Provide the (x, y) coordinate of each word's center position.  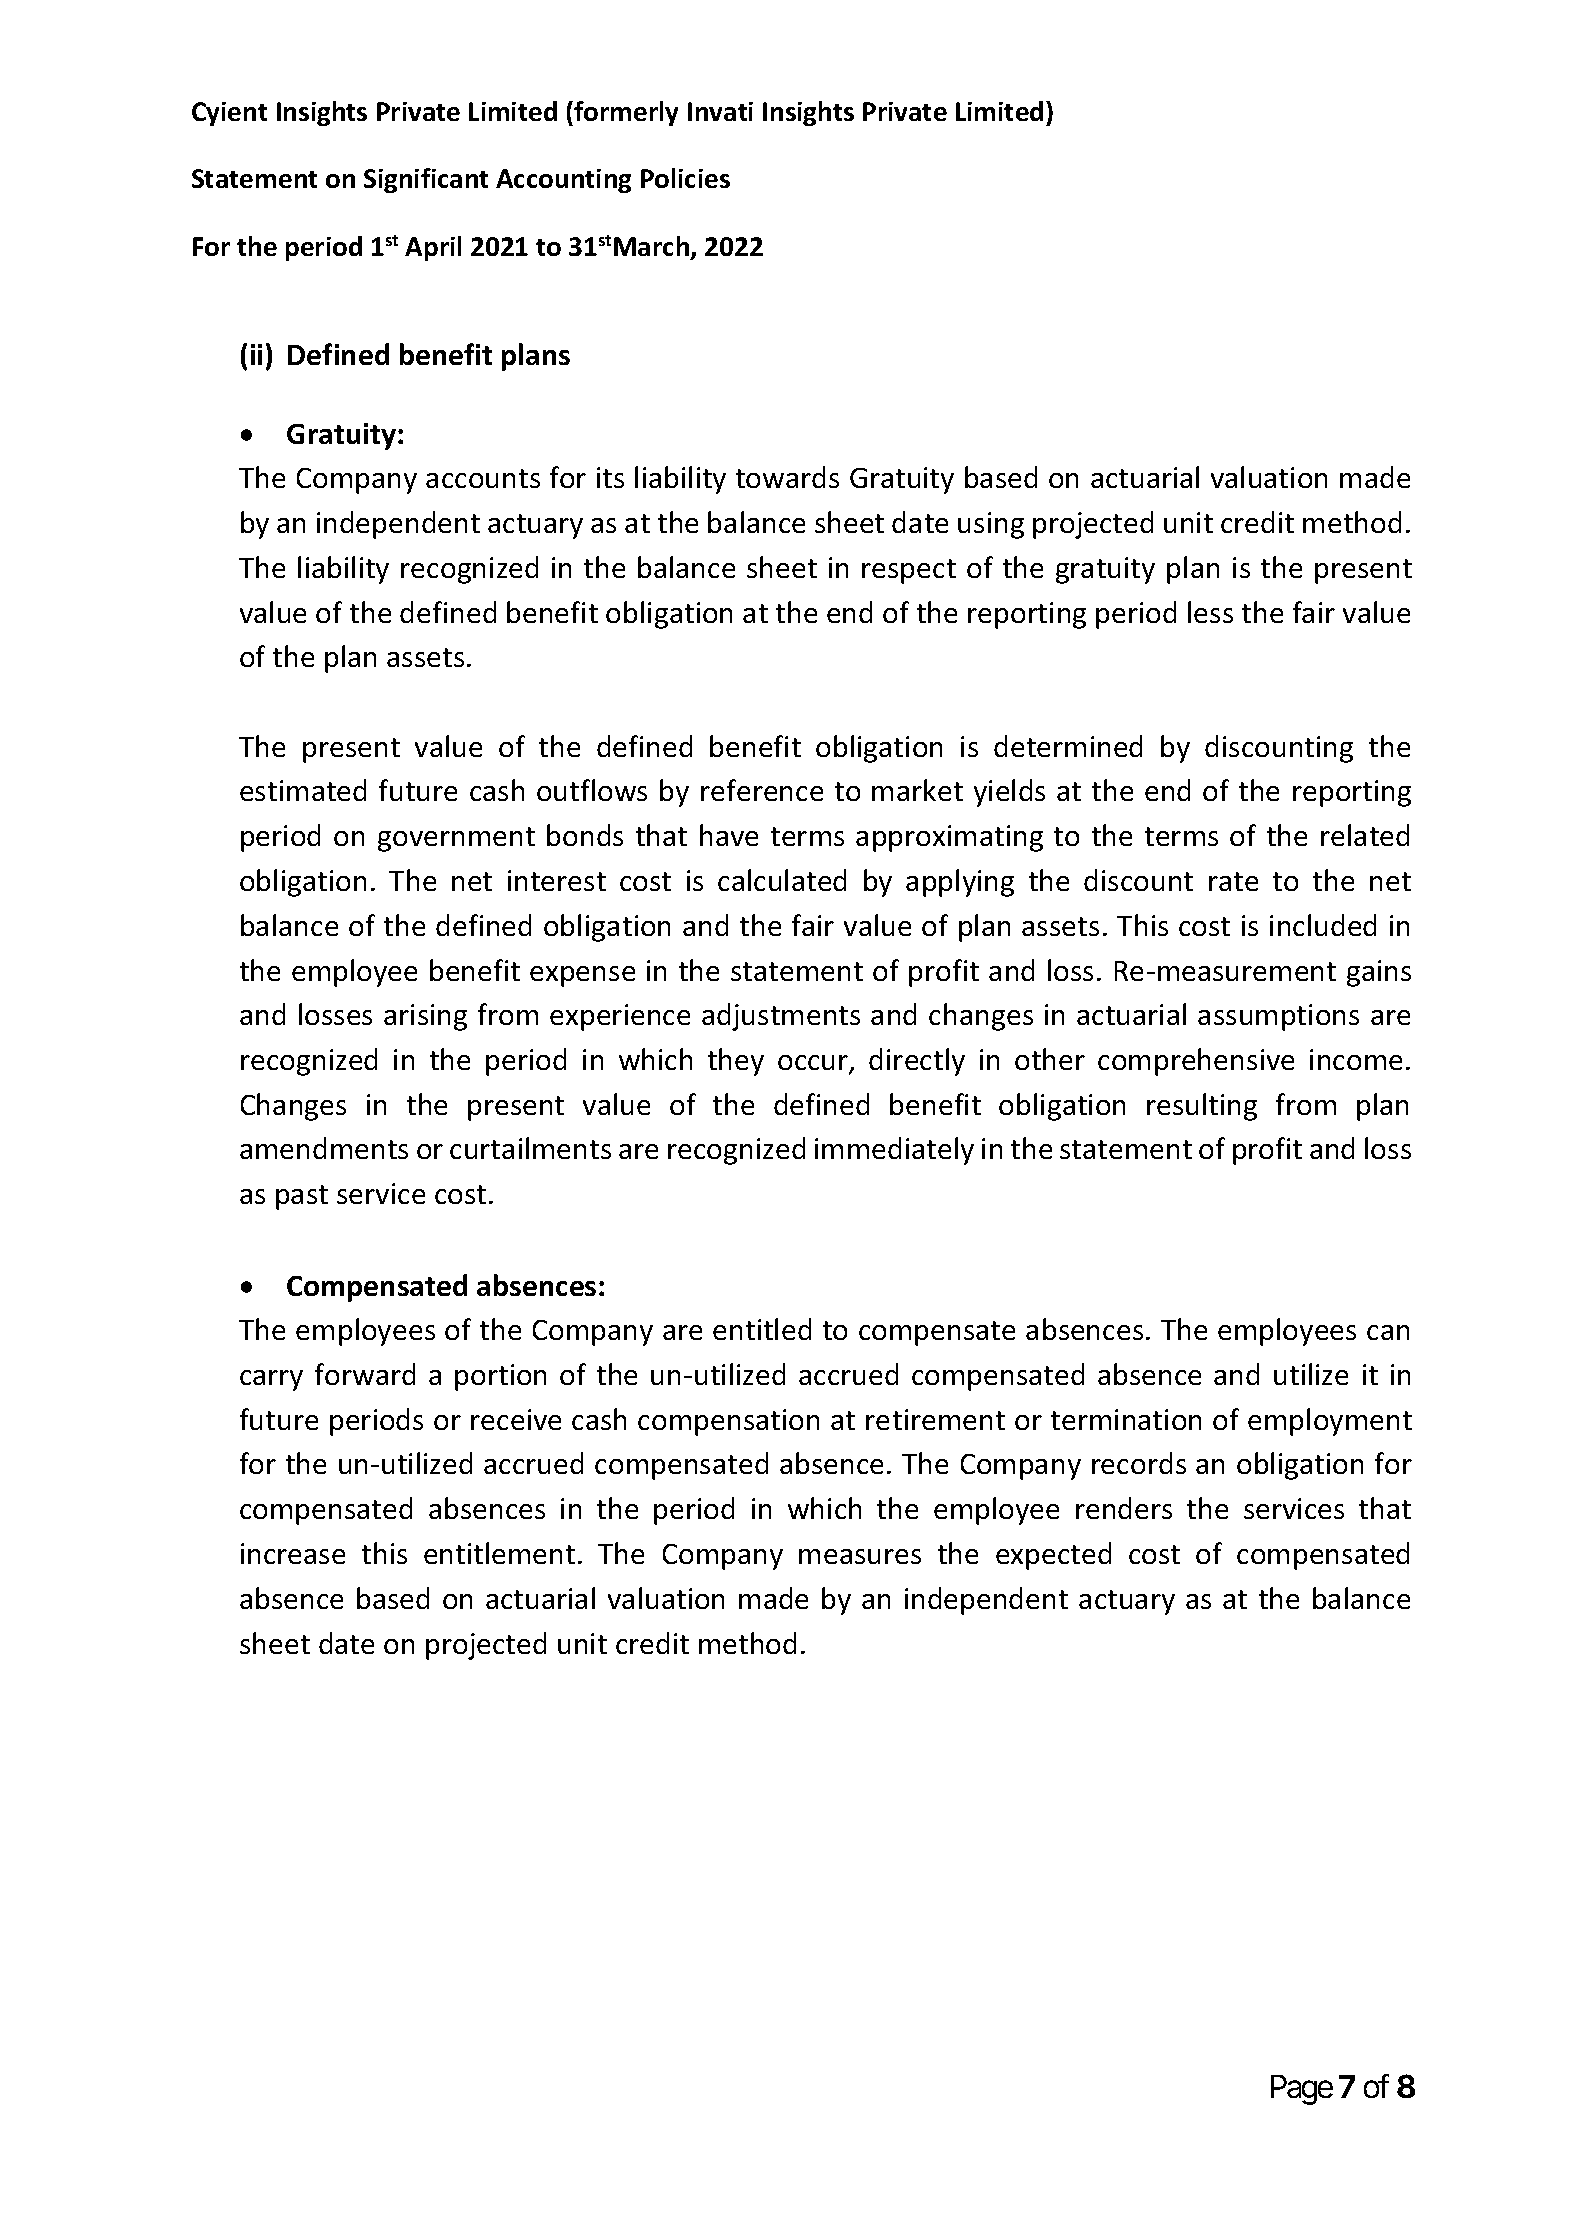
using (991, 525)
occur (814, 1064)
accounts (483, 478)
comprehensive (1196, 1062)
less (1210, 612)
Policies (685, 178)
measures (860, 1556)
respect (909, 571)
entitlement (499, 1553)
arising (425, 1017)
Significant (426, 180)
